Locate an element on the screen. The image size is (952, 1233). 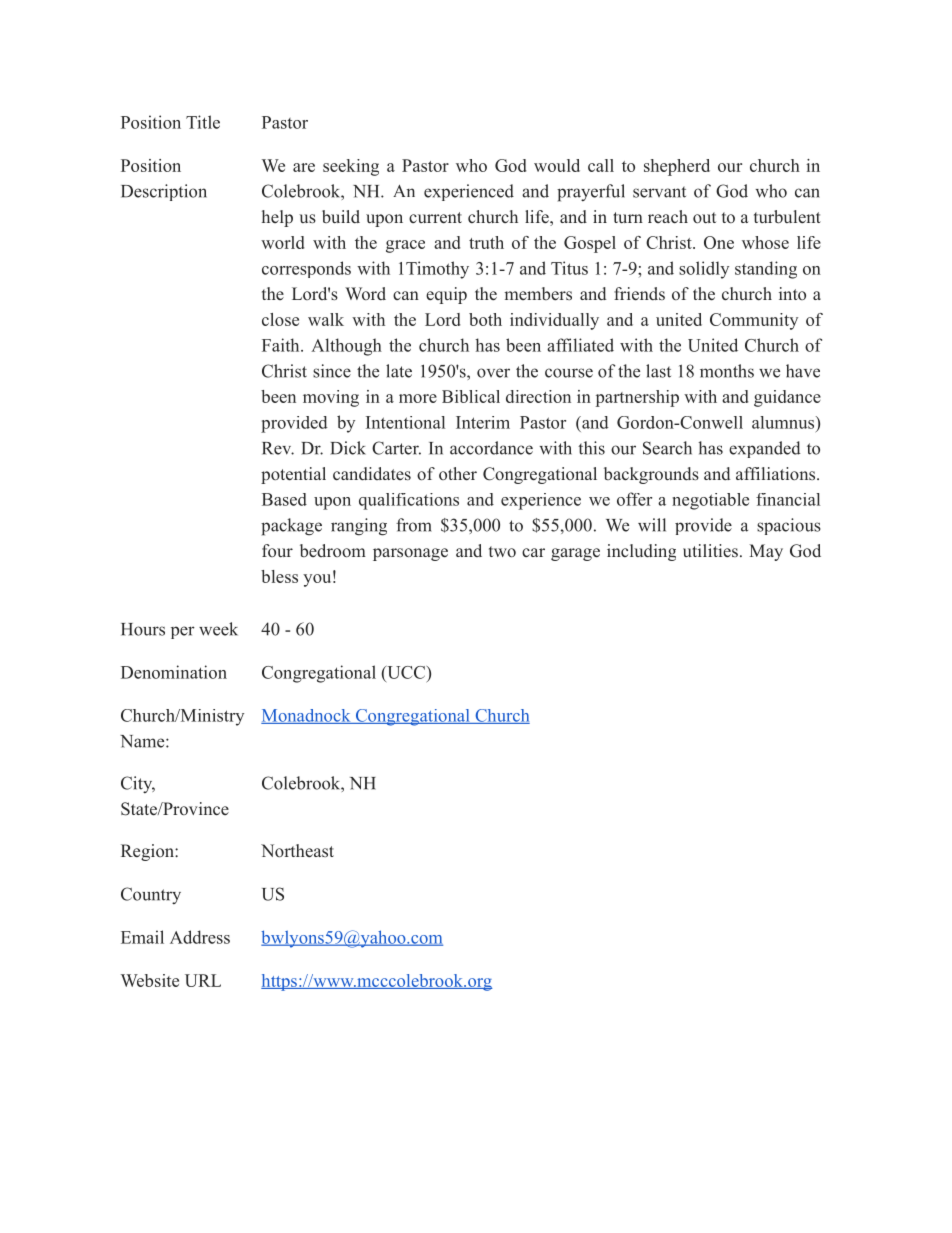
May is located at coordinates (766, 552).
